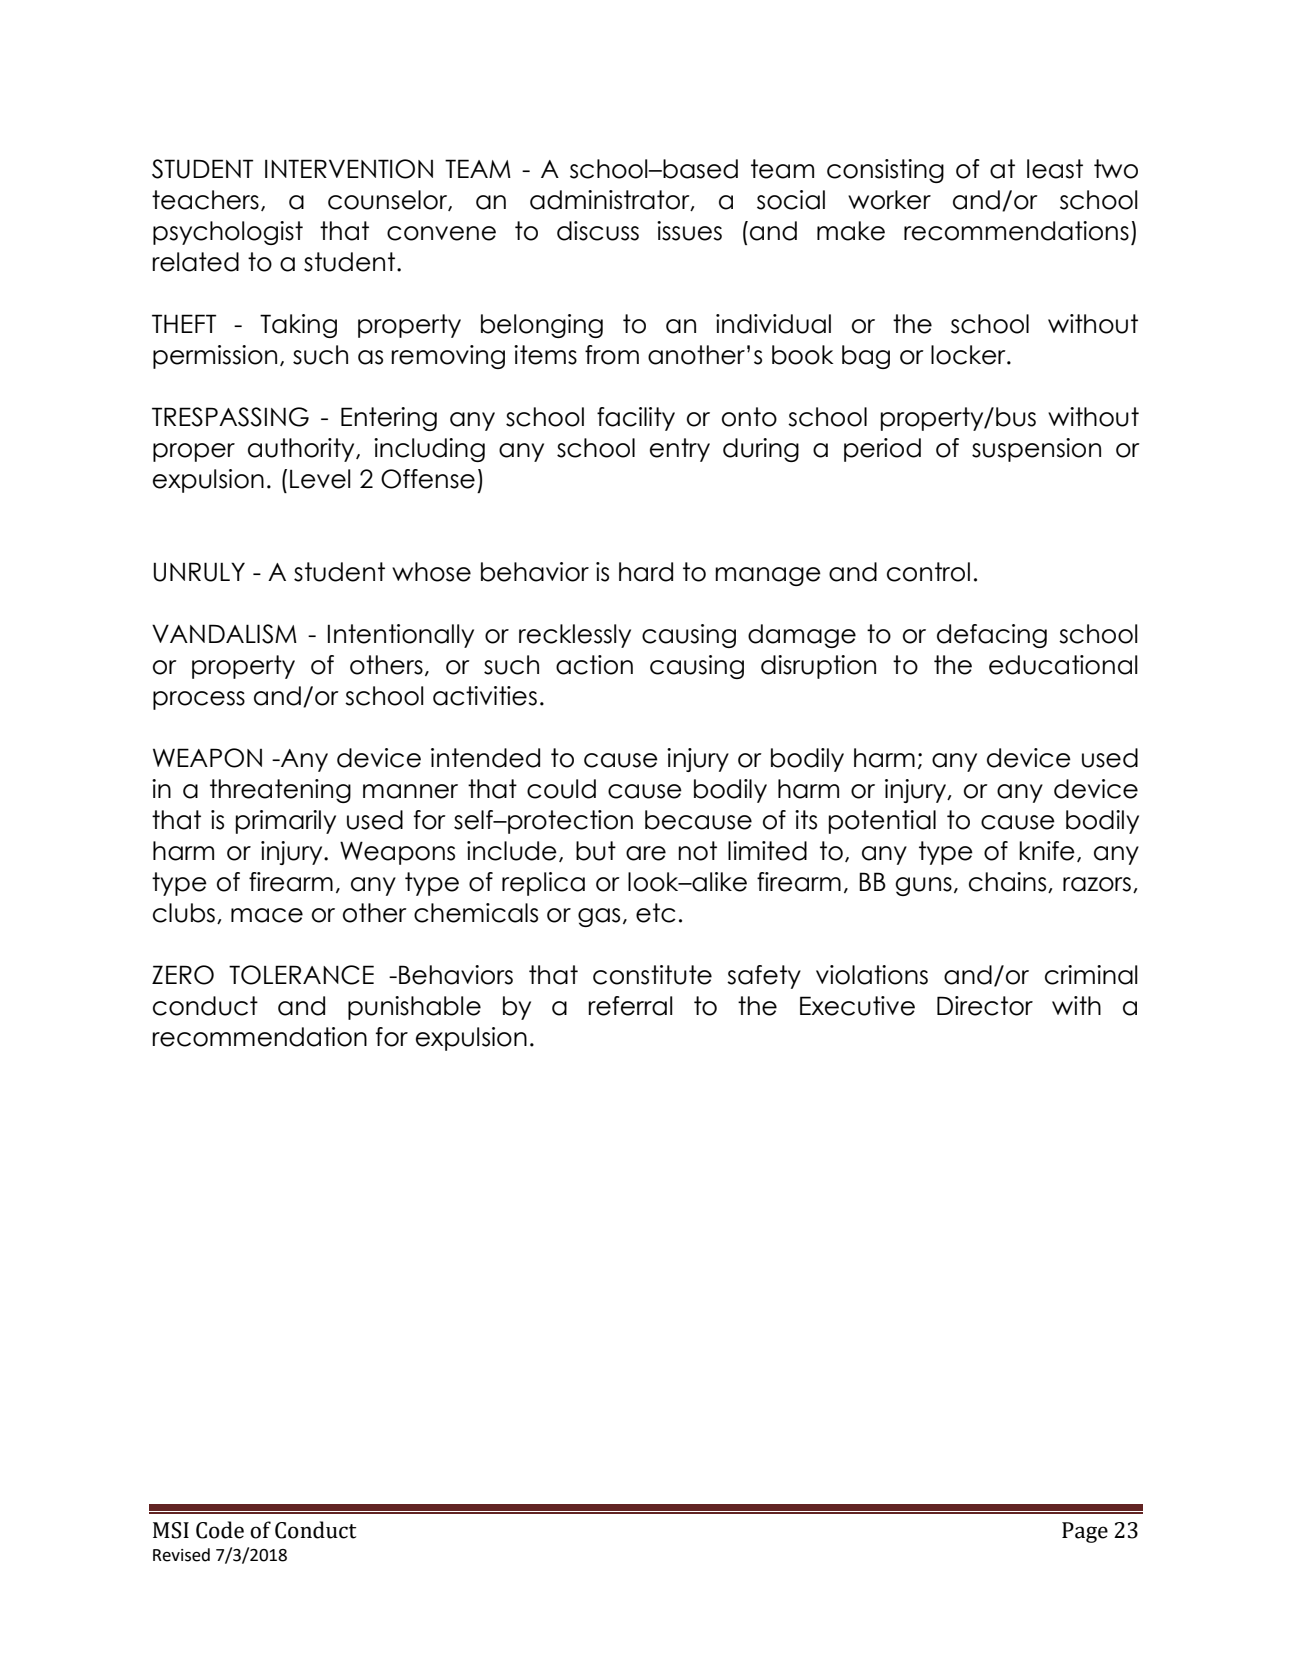  What do you see at coordinates (286, 822) in the screenshot?
I see `primarily` at bounding box center [286, 822].
